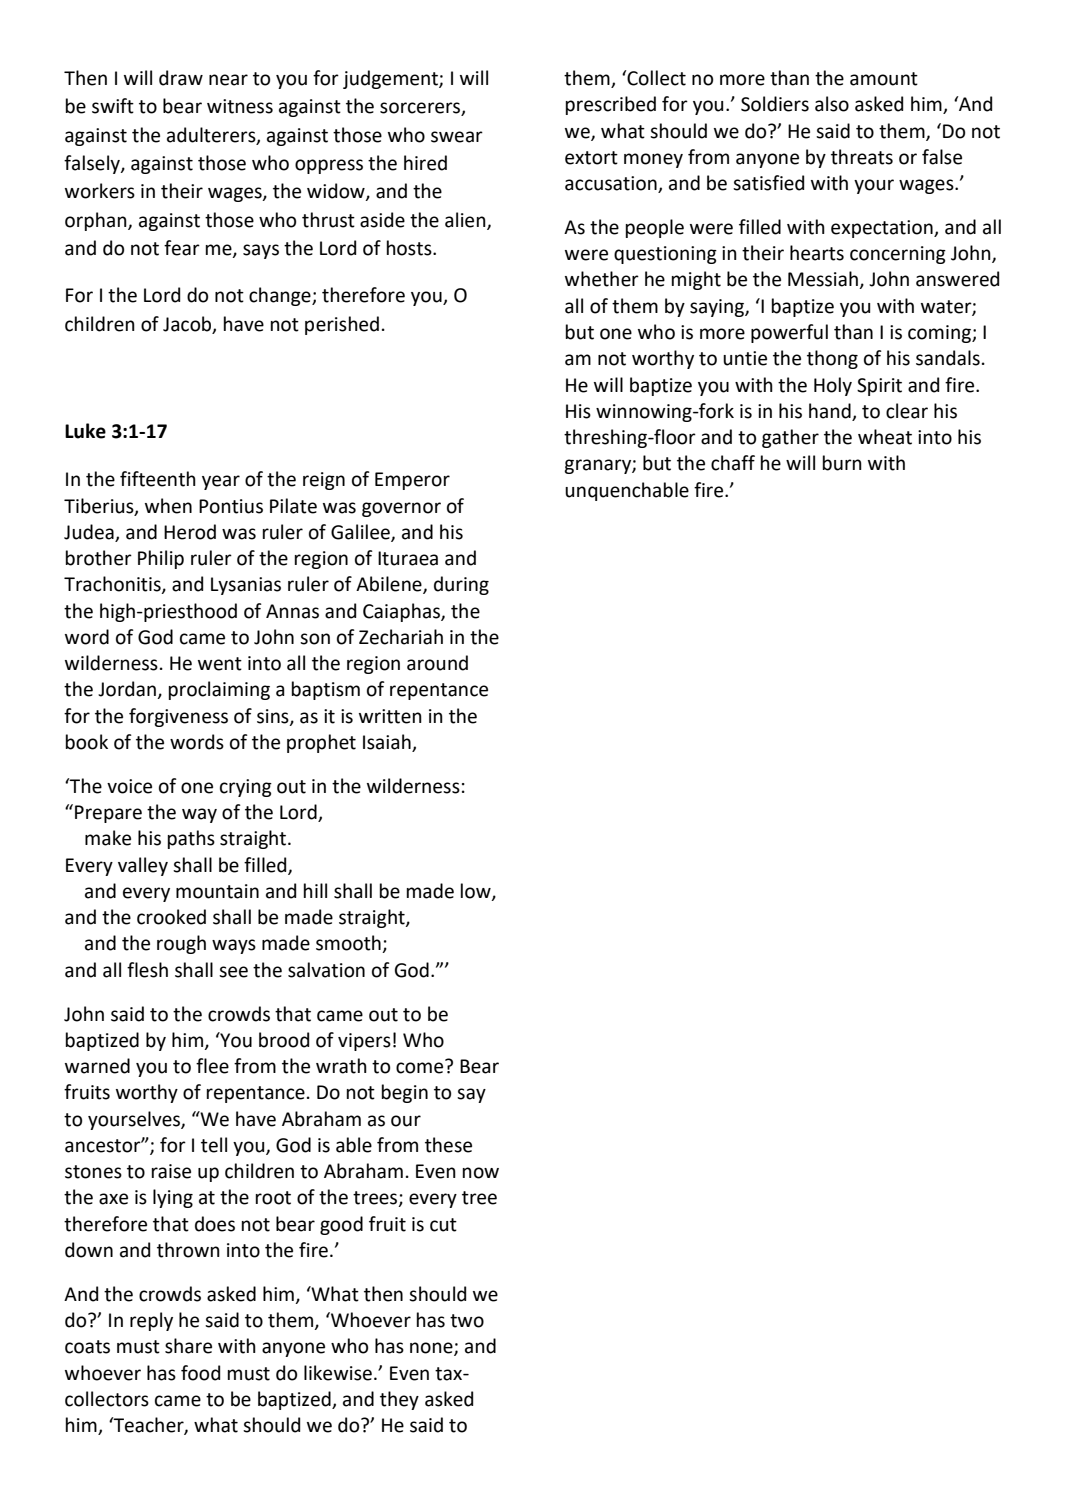  I want to click on forgiveness, so click(178, 717).
